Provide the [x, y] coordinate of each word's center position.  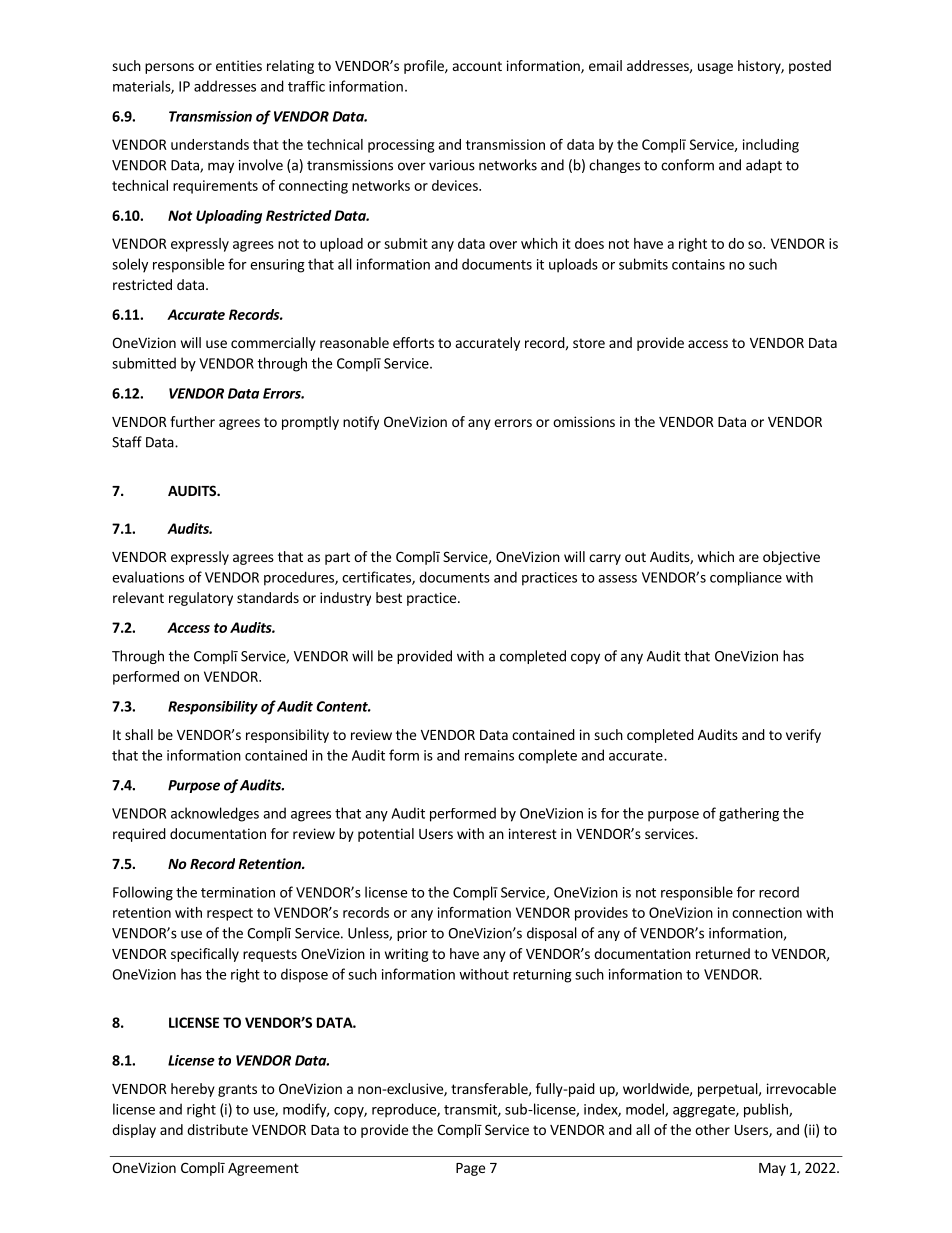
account [477, 66]
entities [239, 65]
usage [715, 68]
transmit [471, 1110]
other [712, 1129]
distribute [217, 1129]
